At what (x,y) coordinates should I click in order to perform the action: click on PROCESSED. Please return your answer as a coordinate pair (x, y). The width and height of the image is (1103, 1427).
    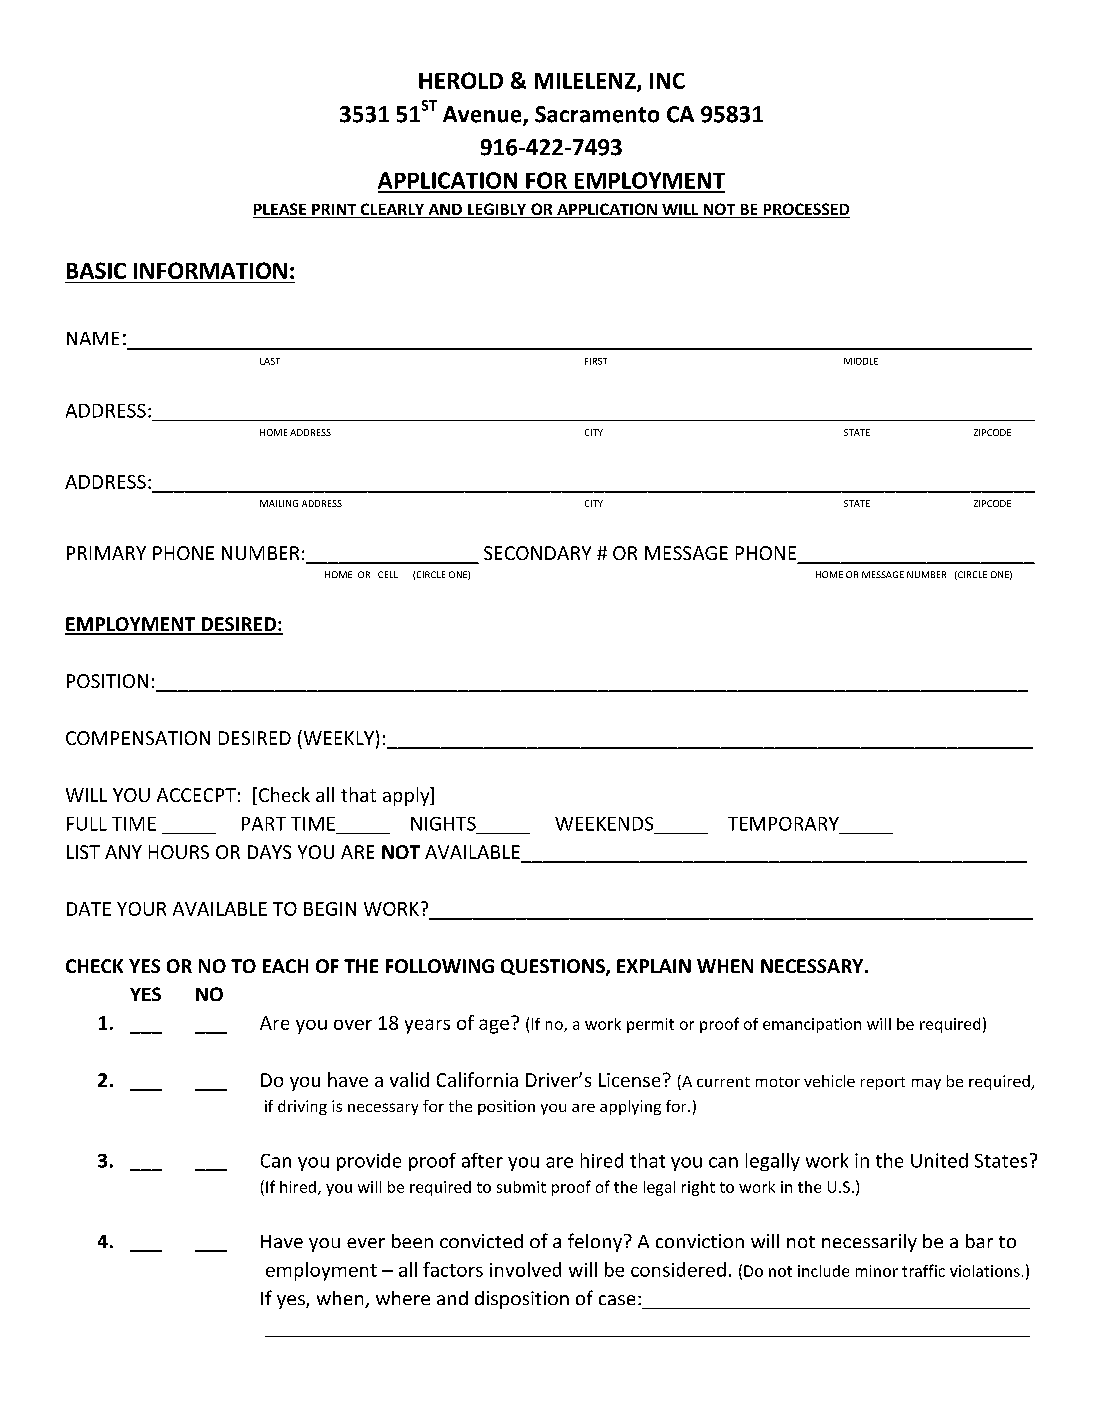
    Looking at the image, I should click on (805, 210).
